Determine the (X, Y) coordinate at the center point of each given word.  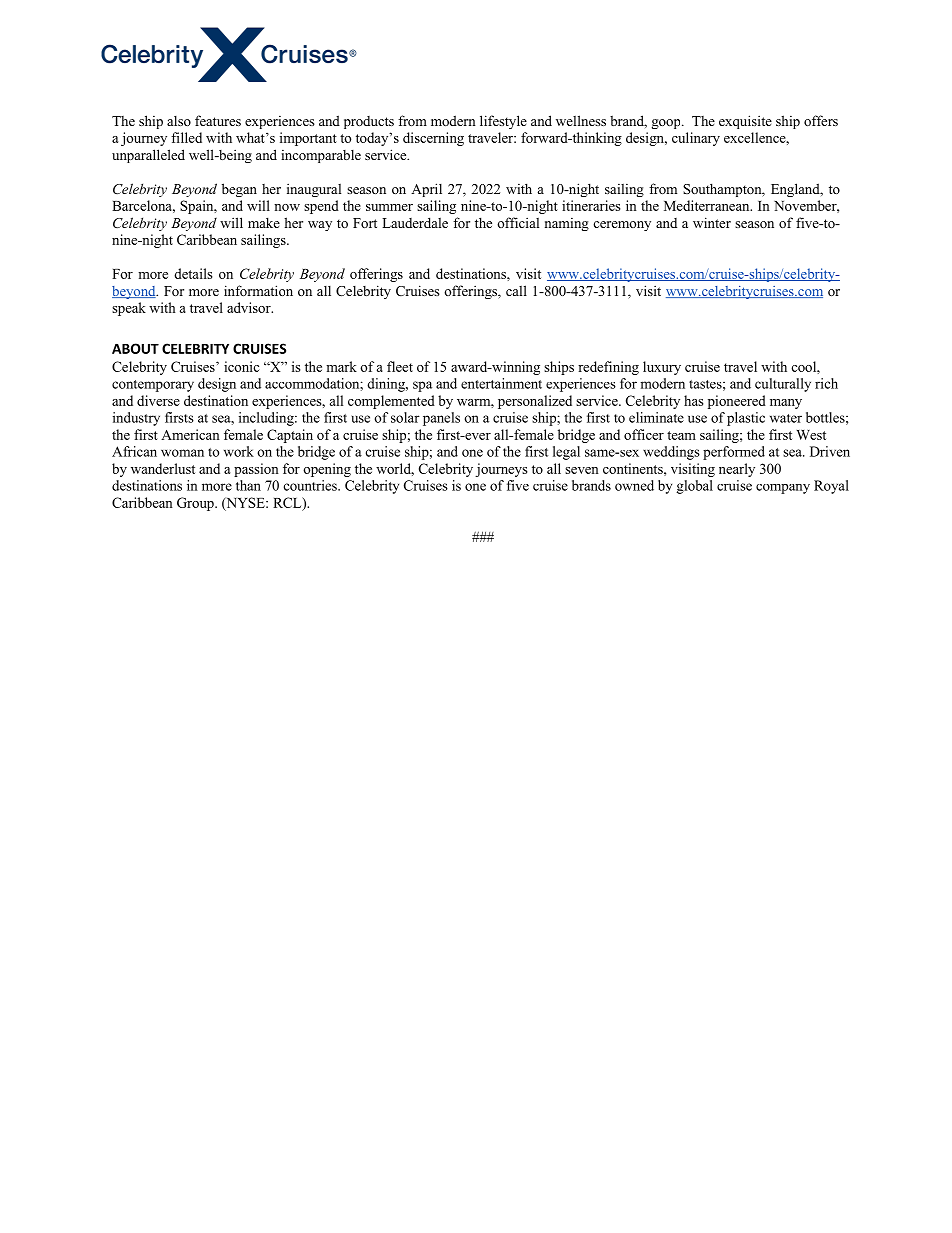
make (264, 222)
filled (186, 137)
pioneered (737, 402)
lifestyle (503, 122)
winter (712, 222)
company (783, 489)
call (516, 290)
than (248, 485)
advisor (250, 307)
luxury (662, 368)
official (518, 222)
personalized (535, 402)
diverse (158, 400)
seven (582, 470)
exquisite (745, 122)
